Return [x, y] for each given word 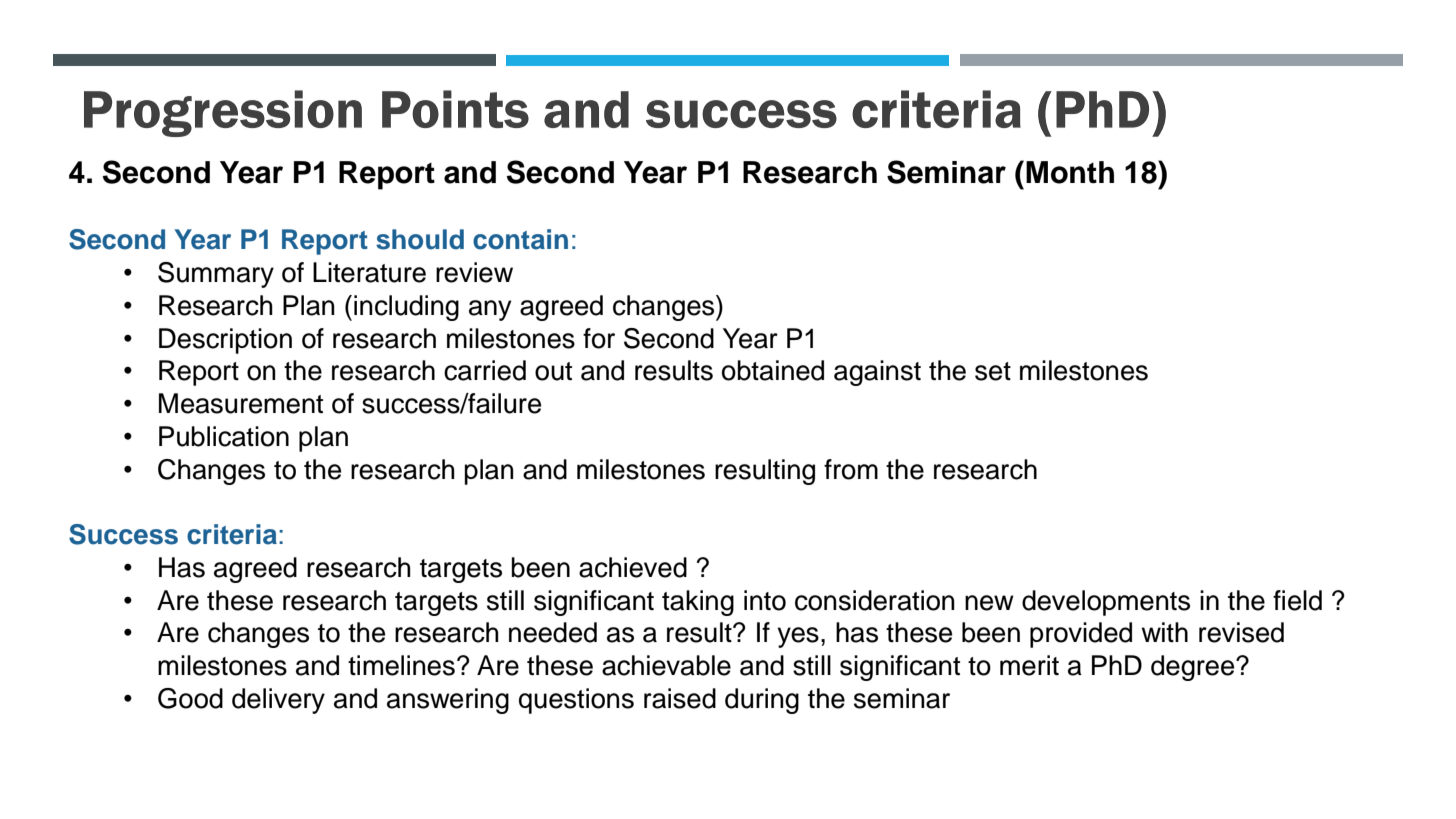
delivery [278, 701]
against [877, 373]
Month [1070, 172]
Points [455, 109]
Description [225, 341]
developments [1106, 603]
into [765, 600]
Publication [224, 436]
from [851, 469]
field [1297, 600]
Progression [223, 113]
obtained [773, 370]
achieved [633, 567]
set [993, 371]
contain [520, 239]
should [420, 239]
